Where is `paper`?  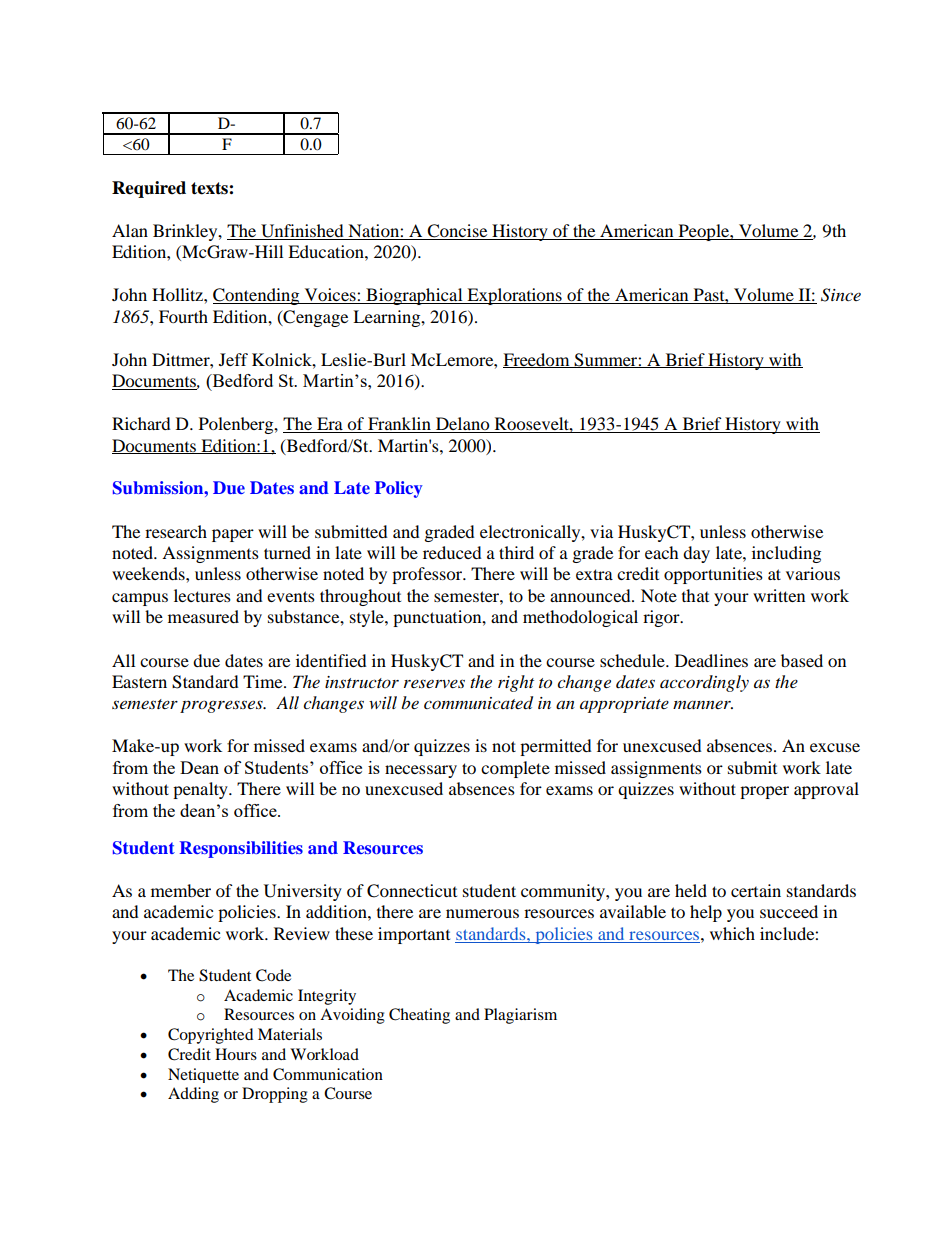 paper is located at coordinates (233, 535).
